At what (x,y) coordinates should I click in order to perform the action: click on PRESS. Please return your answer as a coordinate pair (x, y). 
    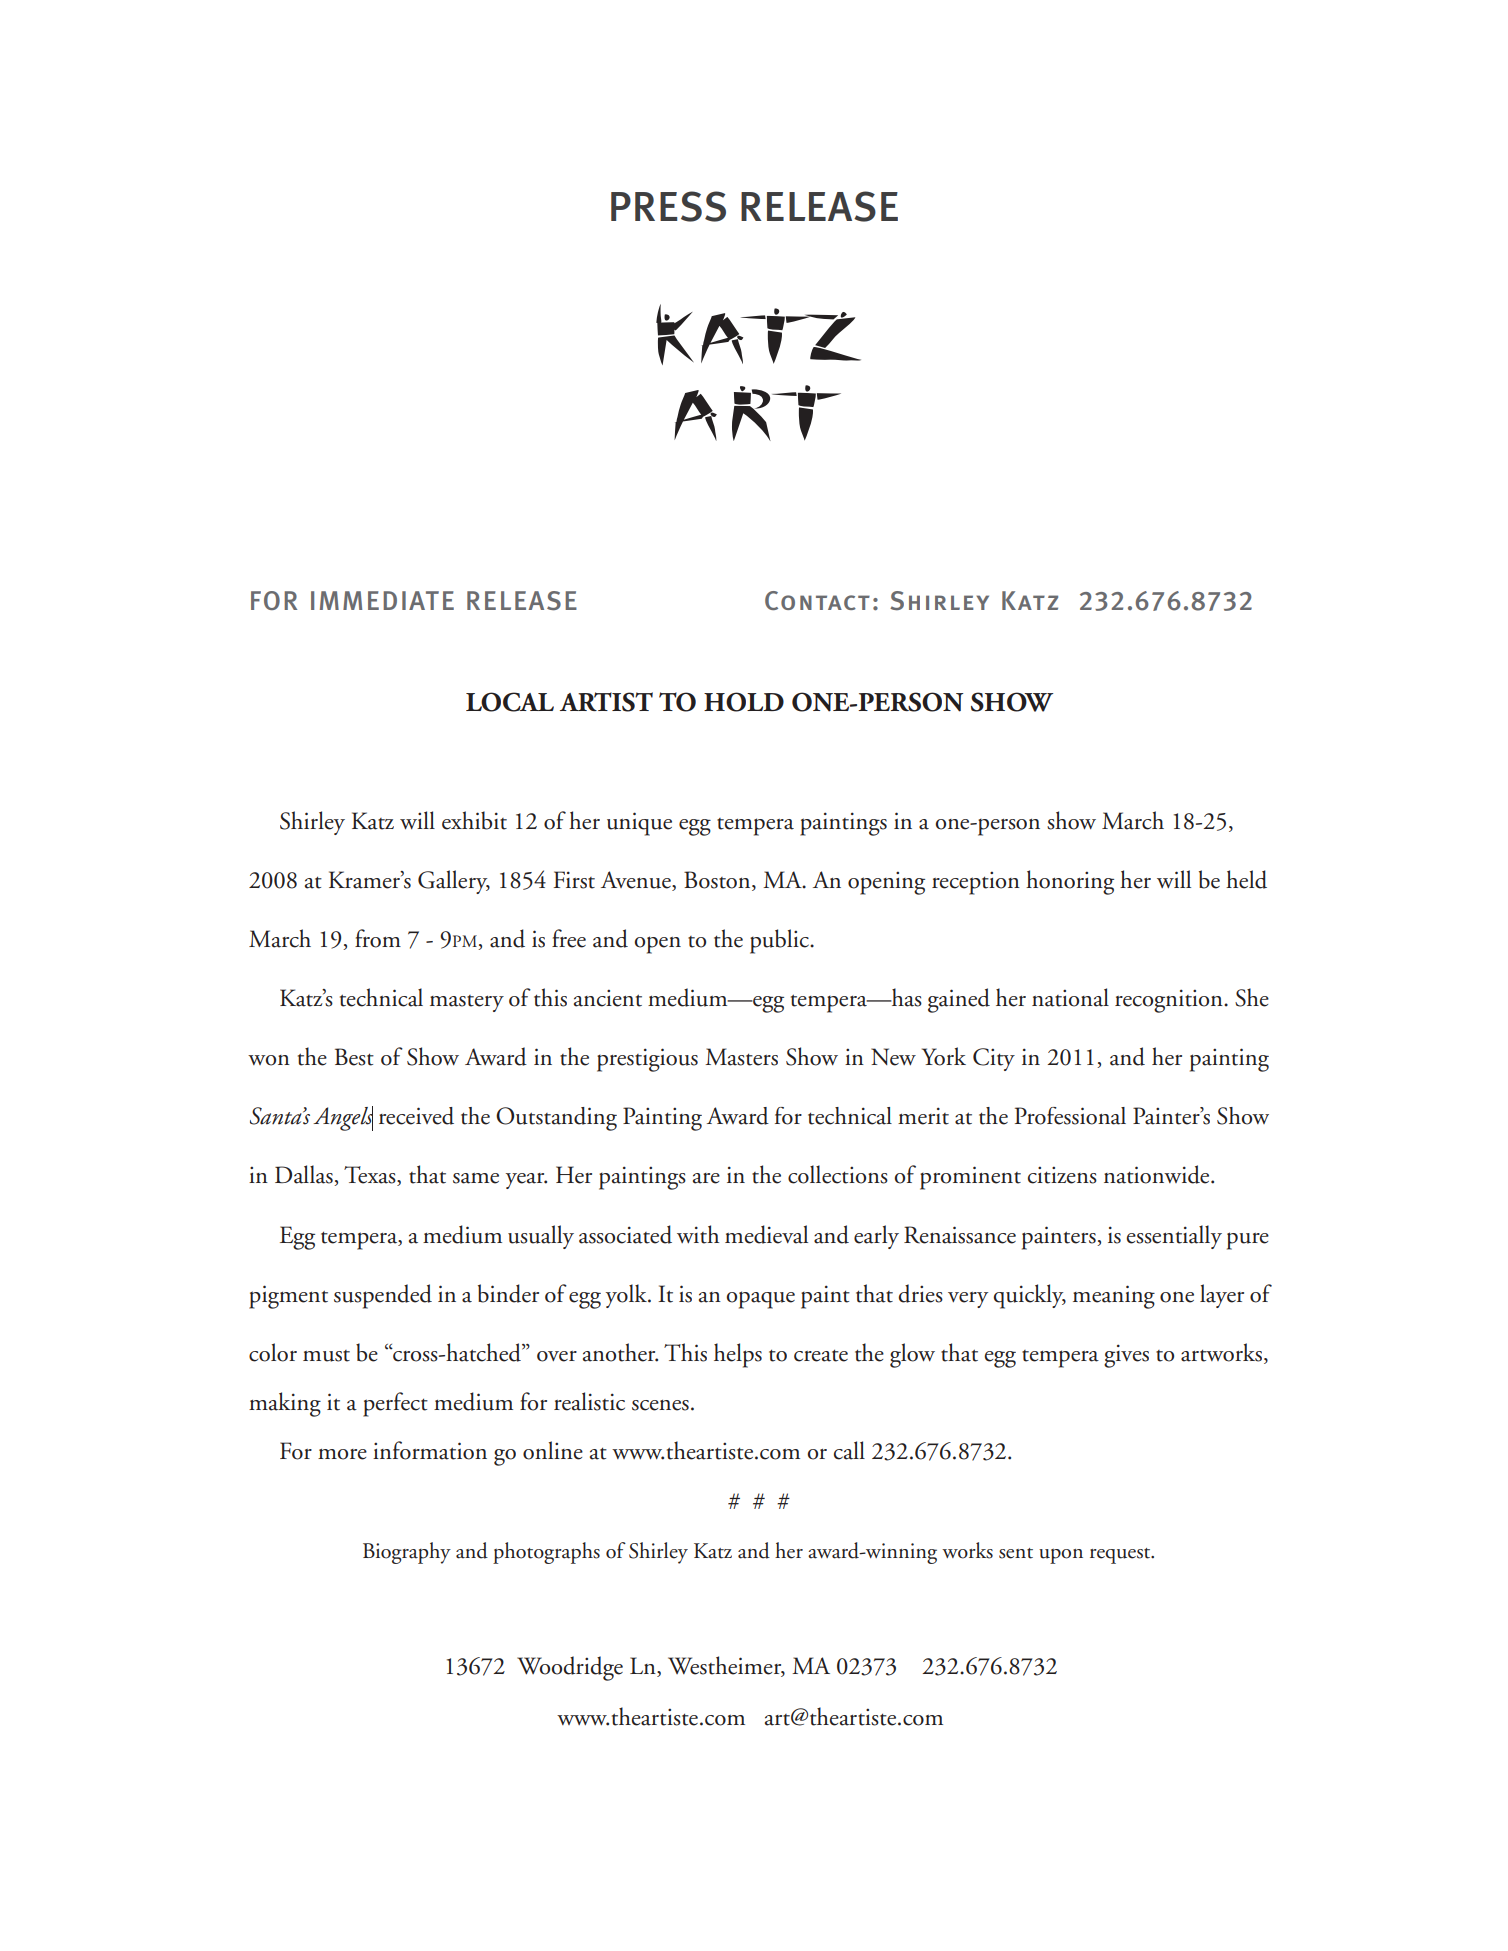
    Looking at the image, I should click on (668, 206).
